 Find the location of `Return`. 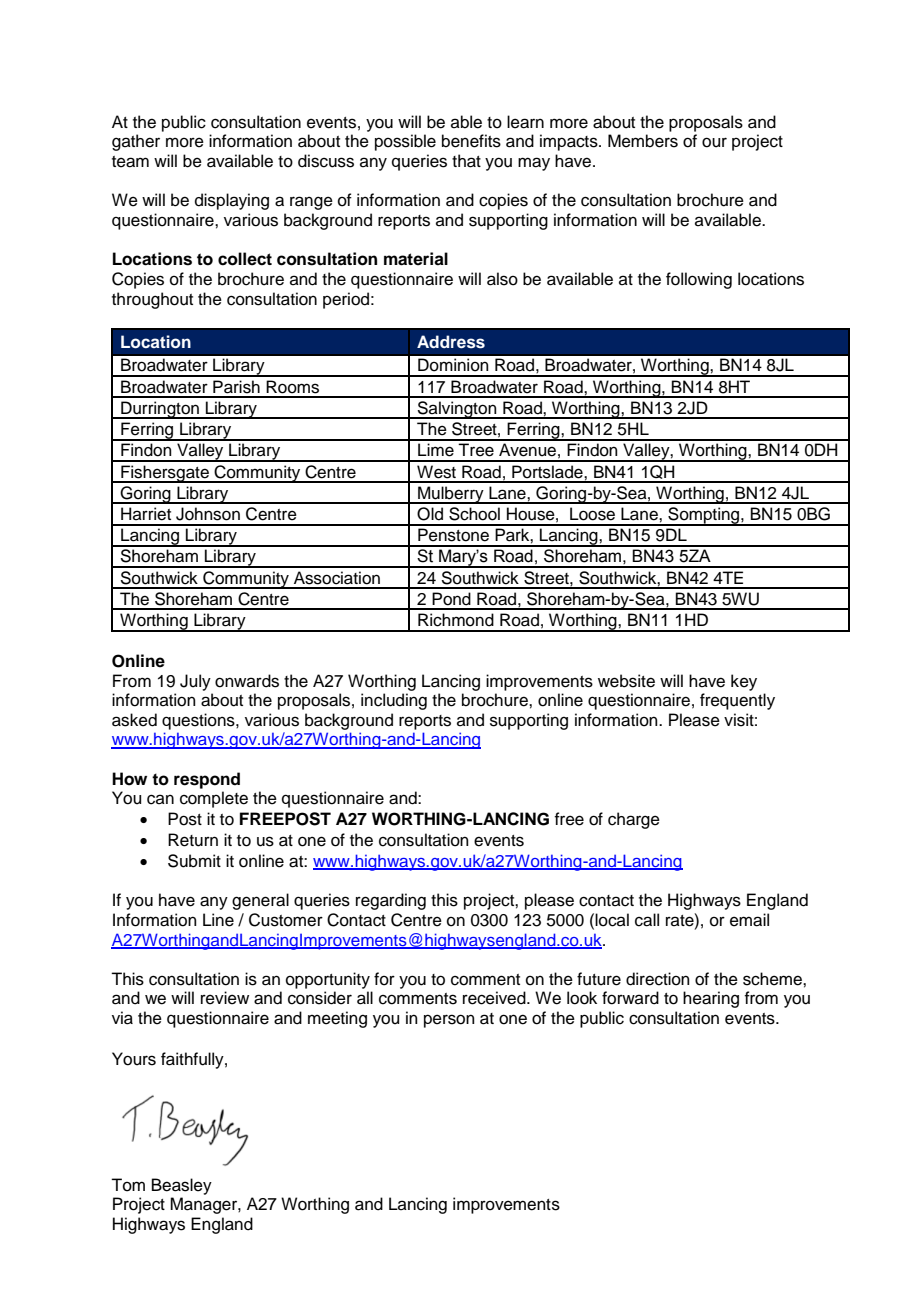

Return is located at coordinates (193, 840).
